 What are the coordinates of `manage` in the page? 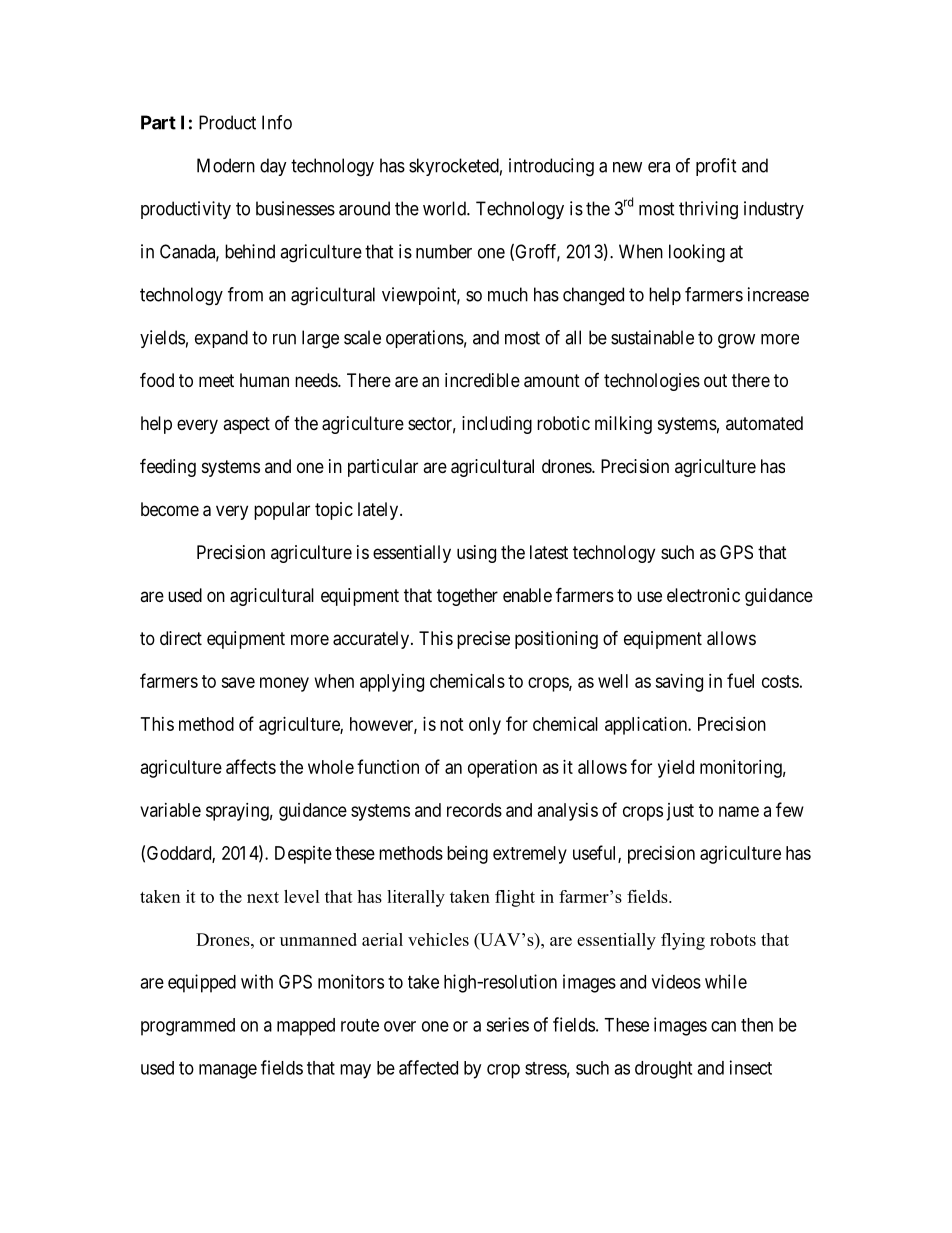 It's located at (228, 1071).
